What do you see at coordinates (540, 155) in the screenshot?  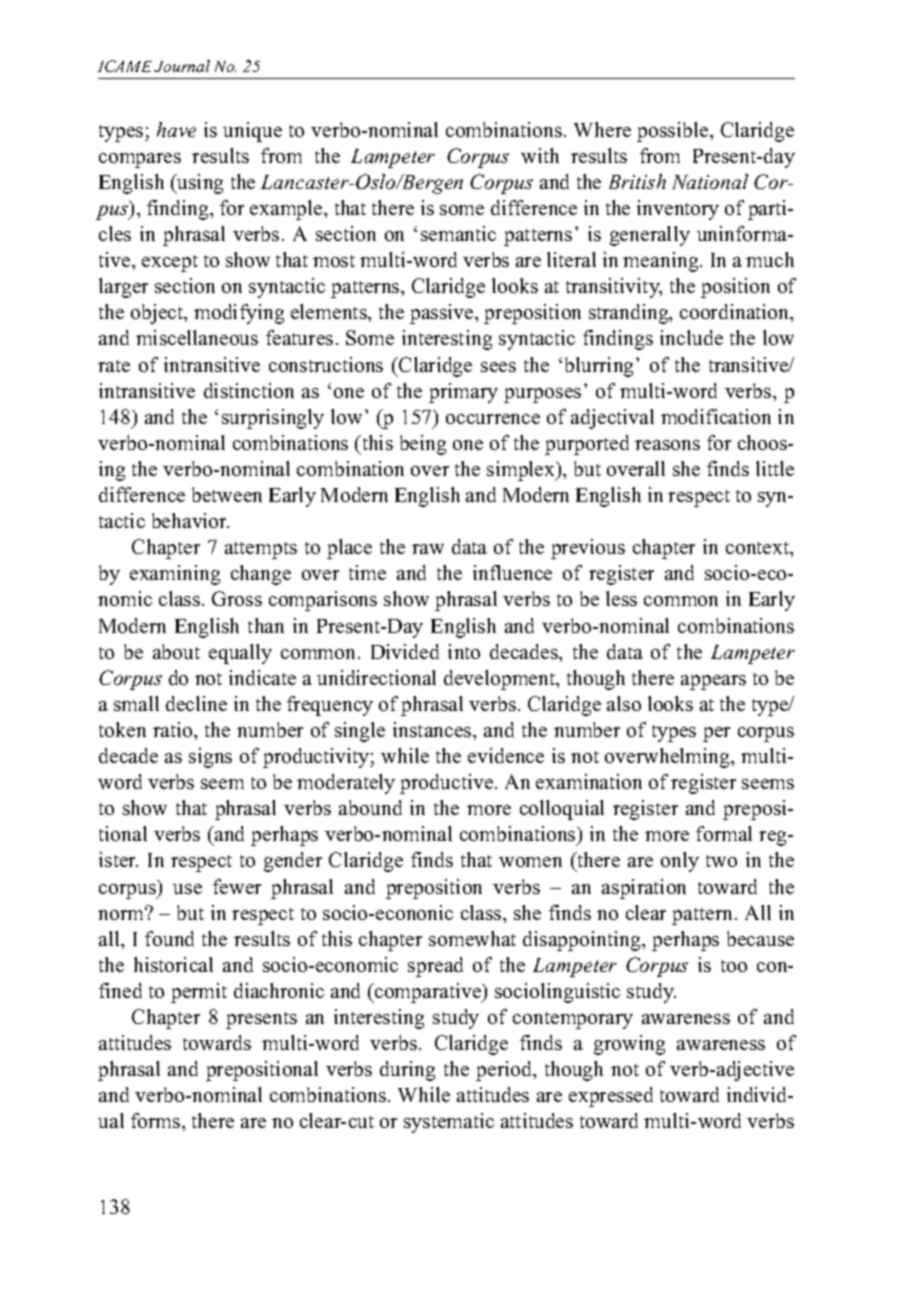 I see `with` at bounding box center [540, 155].
